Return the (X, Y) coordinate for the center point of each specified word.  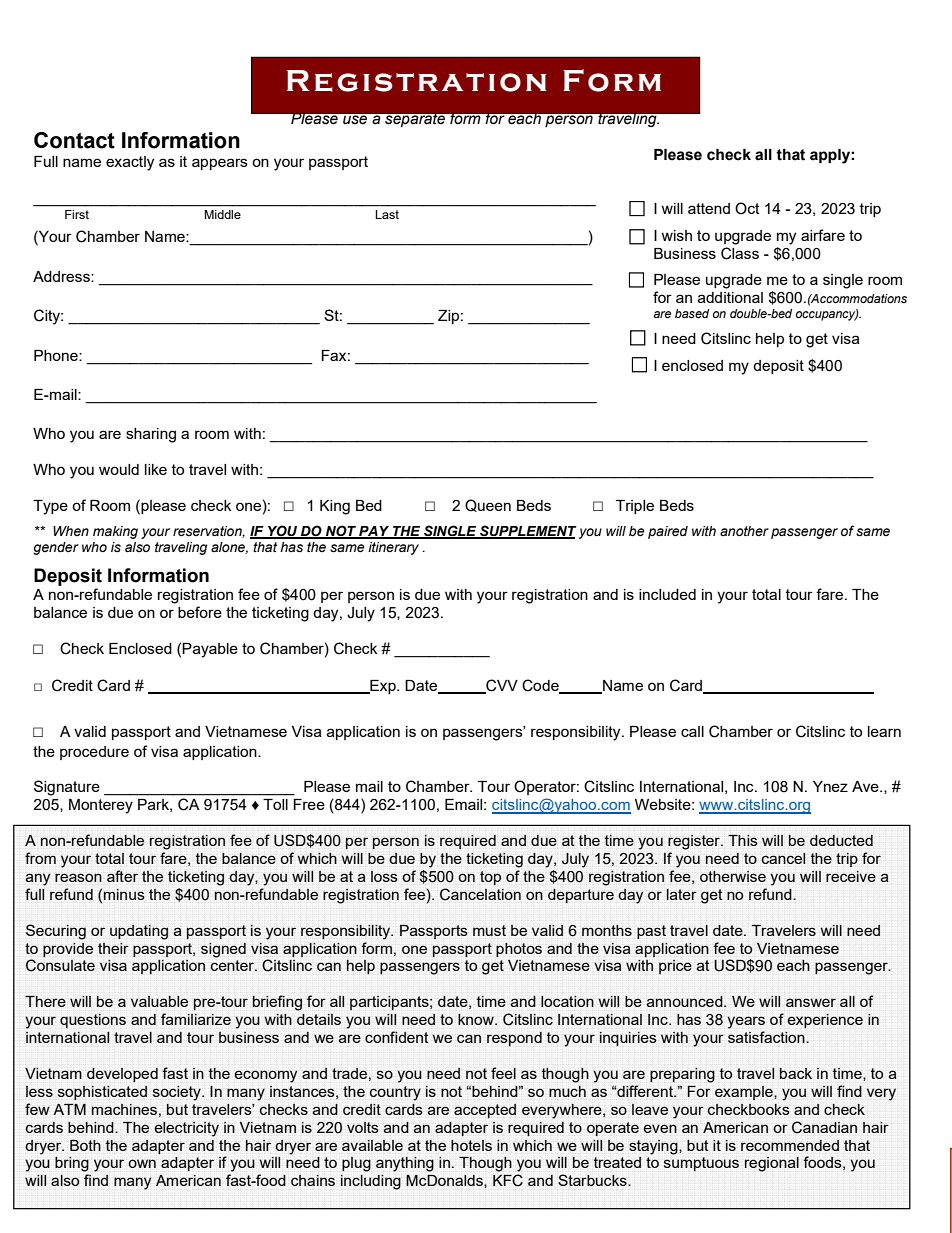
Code (541, 686)
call (692, 731)
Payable (210, 650)
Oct (747, 208)
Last (387, 214)
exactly (130, 163)
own (142, 1163)
